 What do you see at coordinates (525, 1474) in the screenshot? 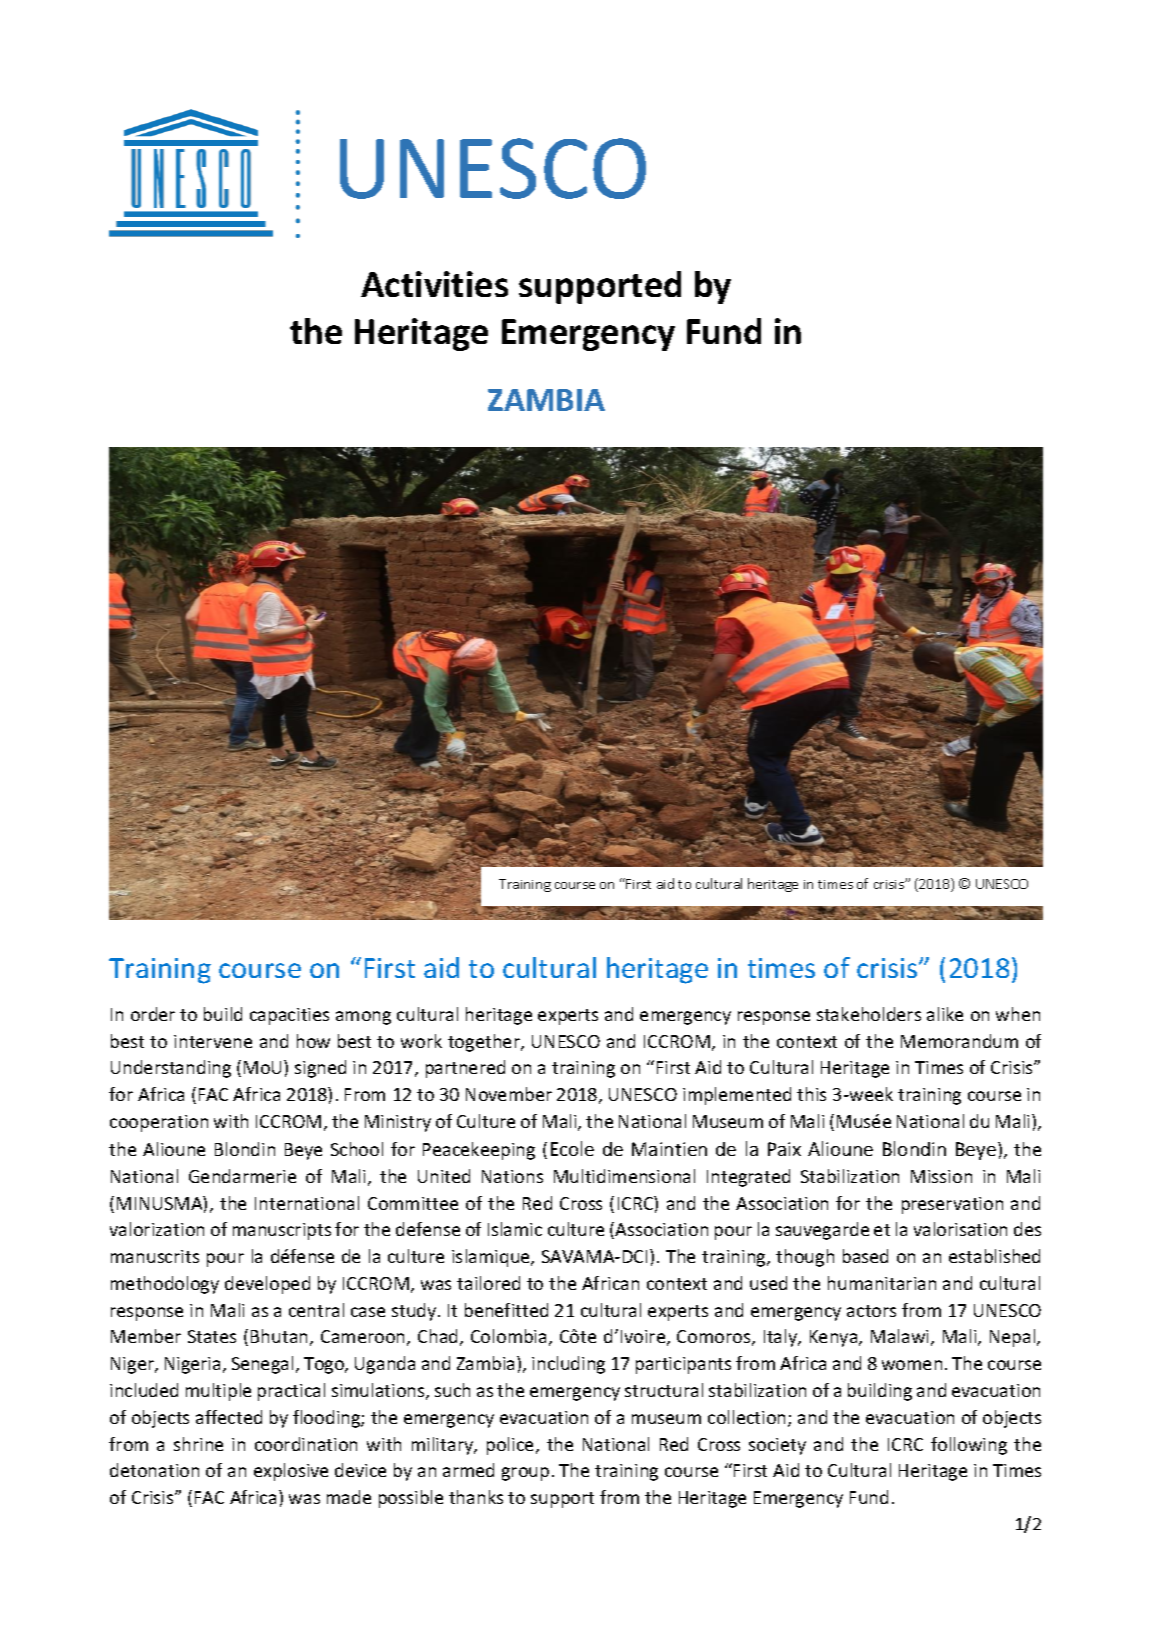
I see `group` at bounding box center [525, 1474].
